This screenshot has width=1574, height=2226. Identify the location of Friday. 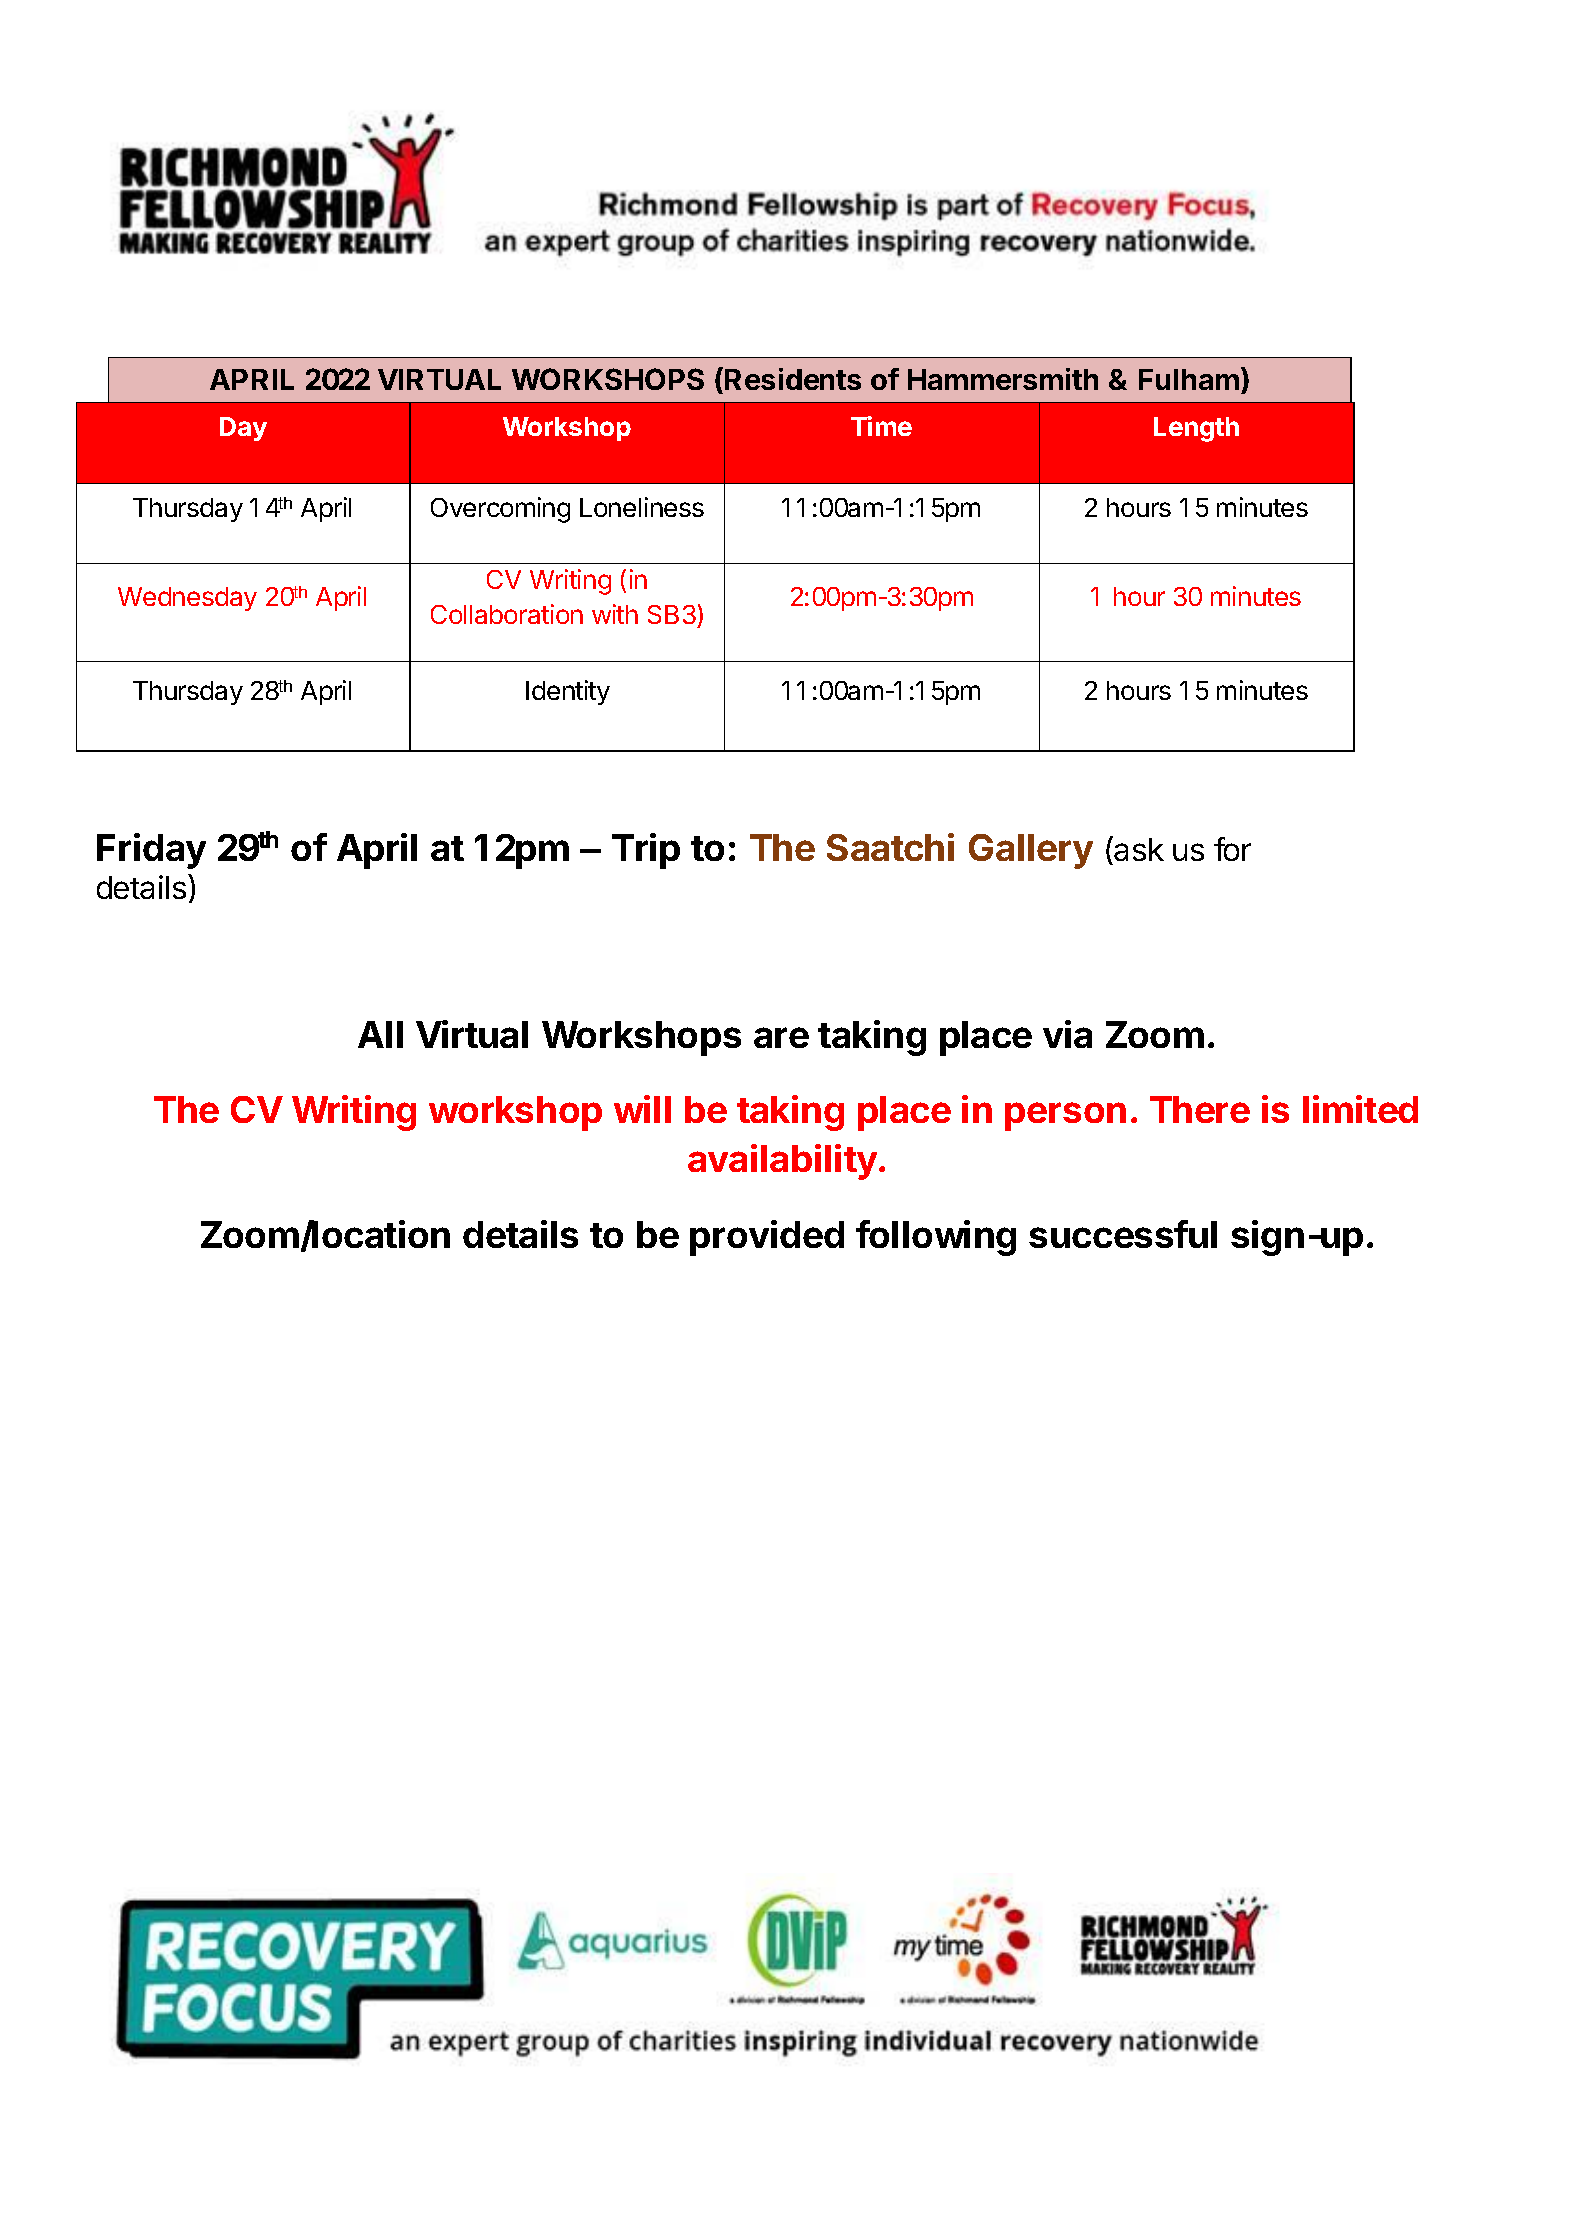
(151, 851).
